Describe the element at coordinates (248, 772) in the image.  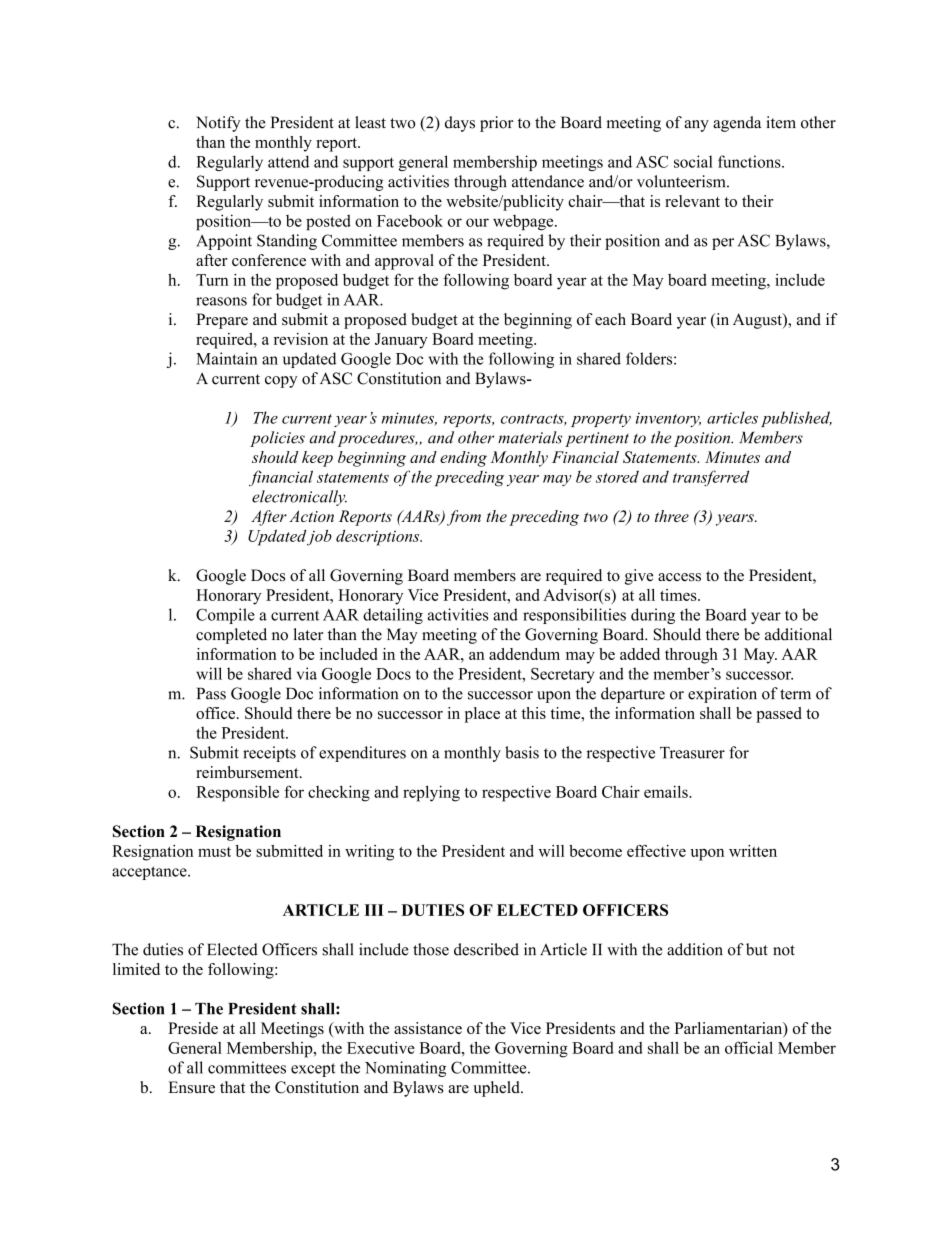
I see `reimbursement` at that location.
